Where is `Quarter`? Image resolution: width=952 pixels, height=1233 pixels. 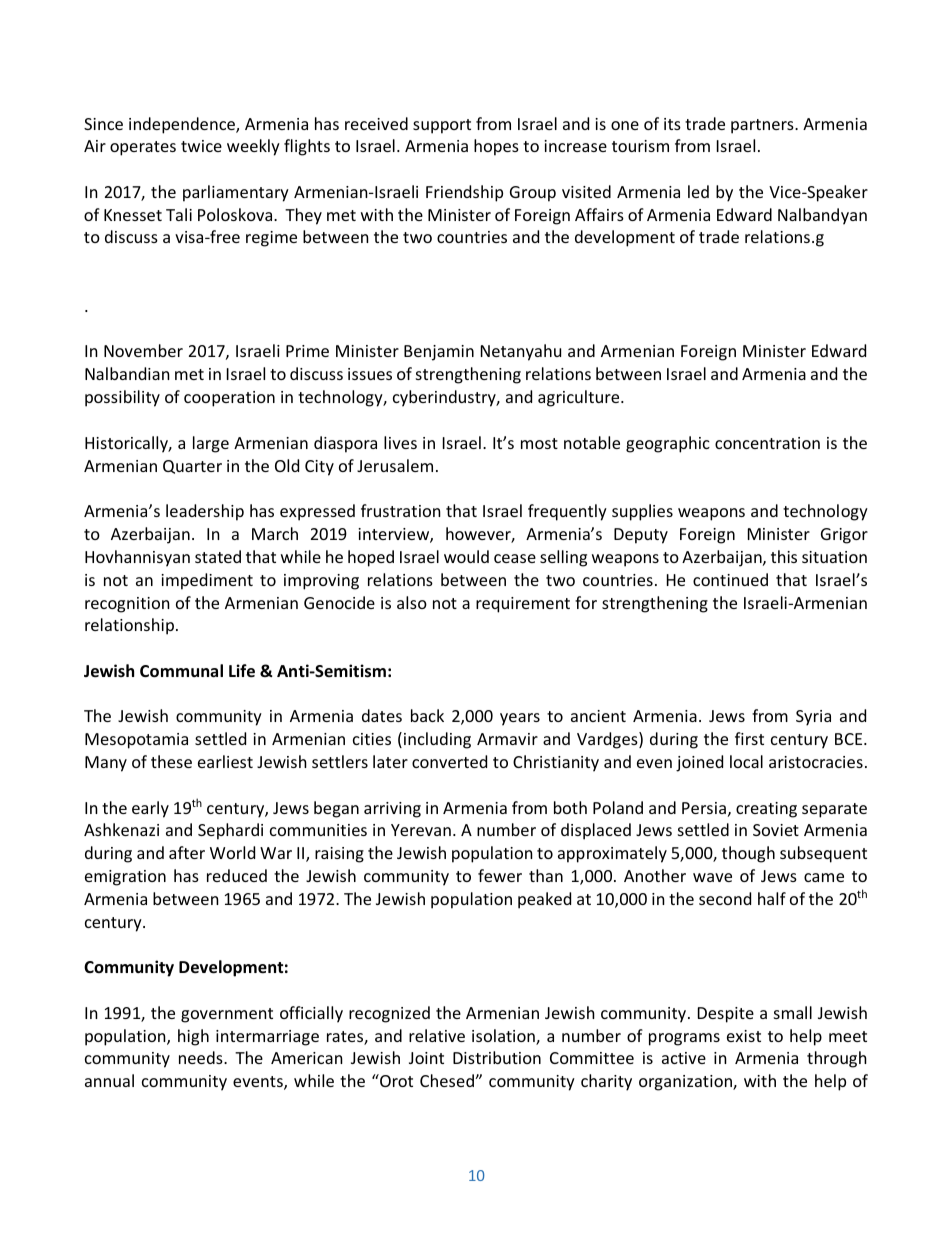 Quarter is located at coordinates (192, 467).
